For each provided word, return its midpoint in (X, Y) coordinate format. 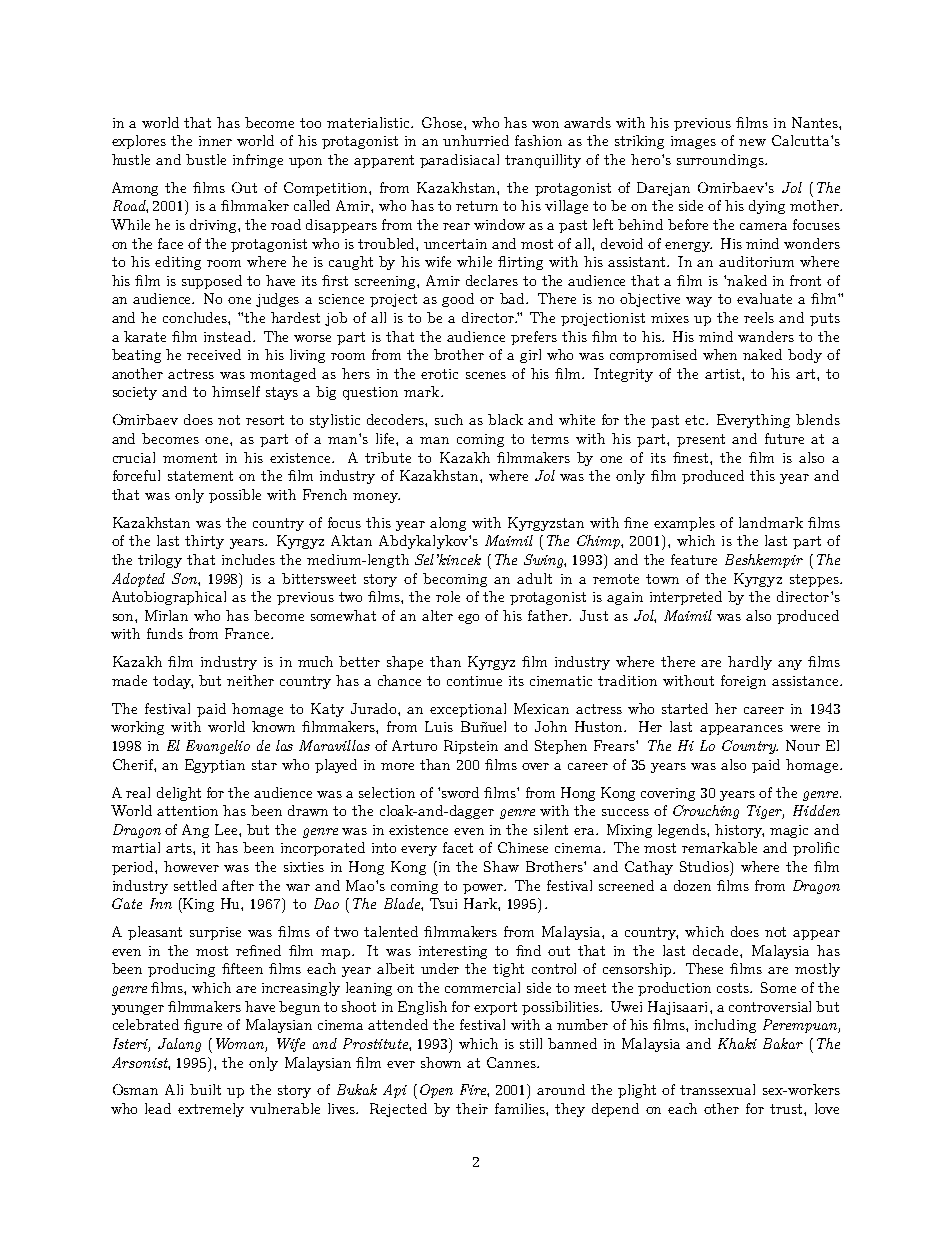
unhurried (476, 140)
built (205, 1089)
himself (236, 391)
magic (789, 831)
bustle (206, 159)
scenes (486, 375)
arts (180, 848)
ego (468, 619)
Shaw (501, 866)
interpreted (686, 598)
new (752, 142)
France (248, 633)
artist (724, 374)
